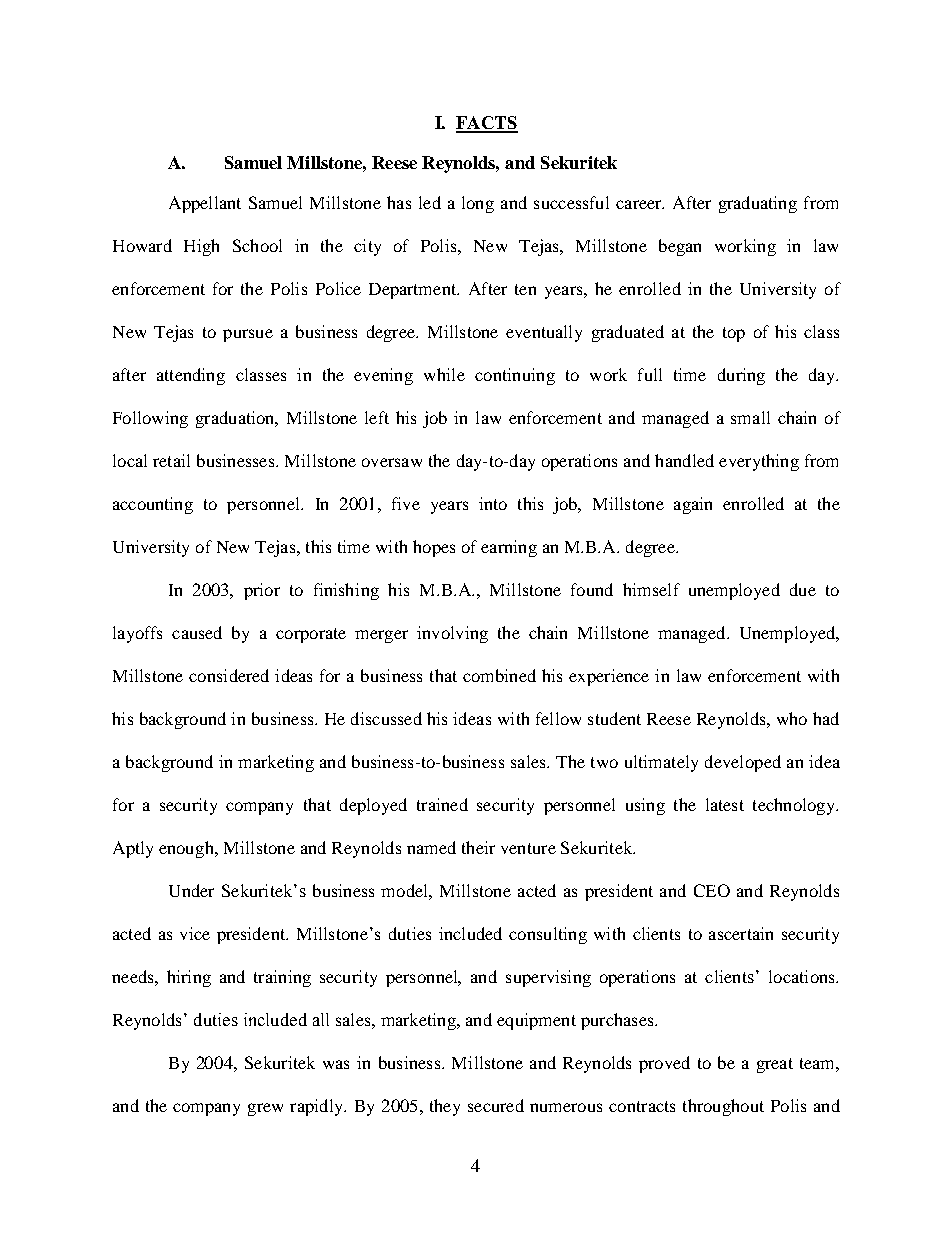 The width and height of the document is (952, 1233). Describe the element at coordinates (803, 589) in the document. I see `due` at that location.
